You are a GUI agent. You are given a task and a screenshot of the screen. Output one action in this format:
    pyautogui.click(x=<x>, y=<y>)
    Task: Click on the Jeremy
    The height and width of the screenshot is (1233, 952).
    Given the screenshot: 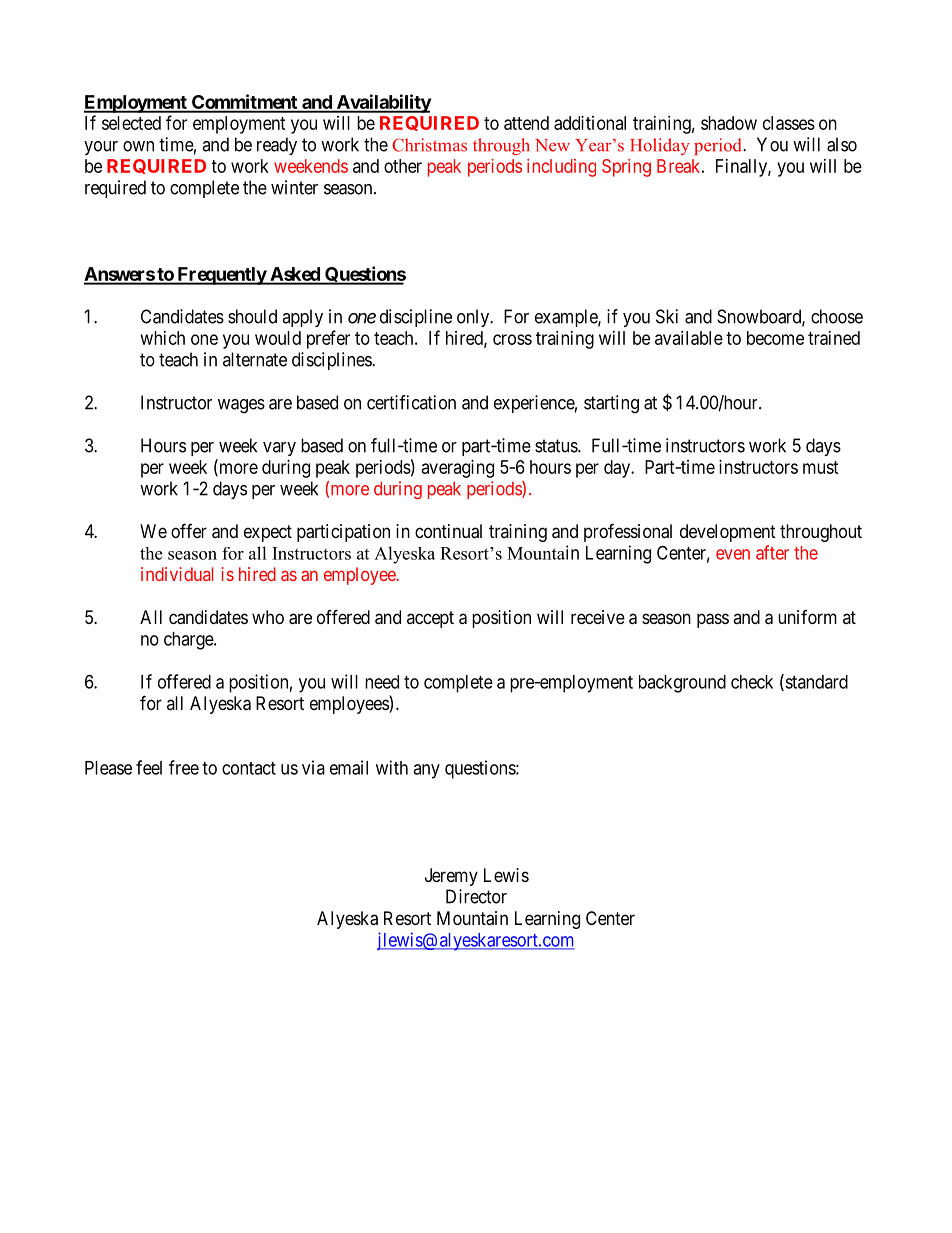 What is the action you would take?
    pyautogui.click(x=451, y=877)
